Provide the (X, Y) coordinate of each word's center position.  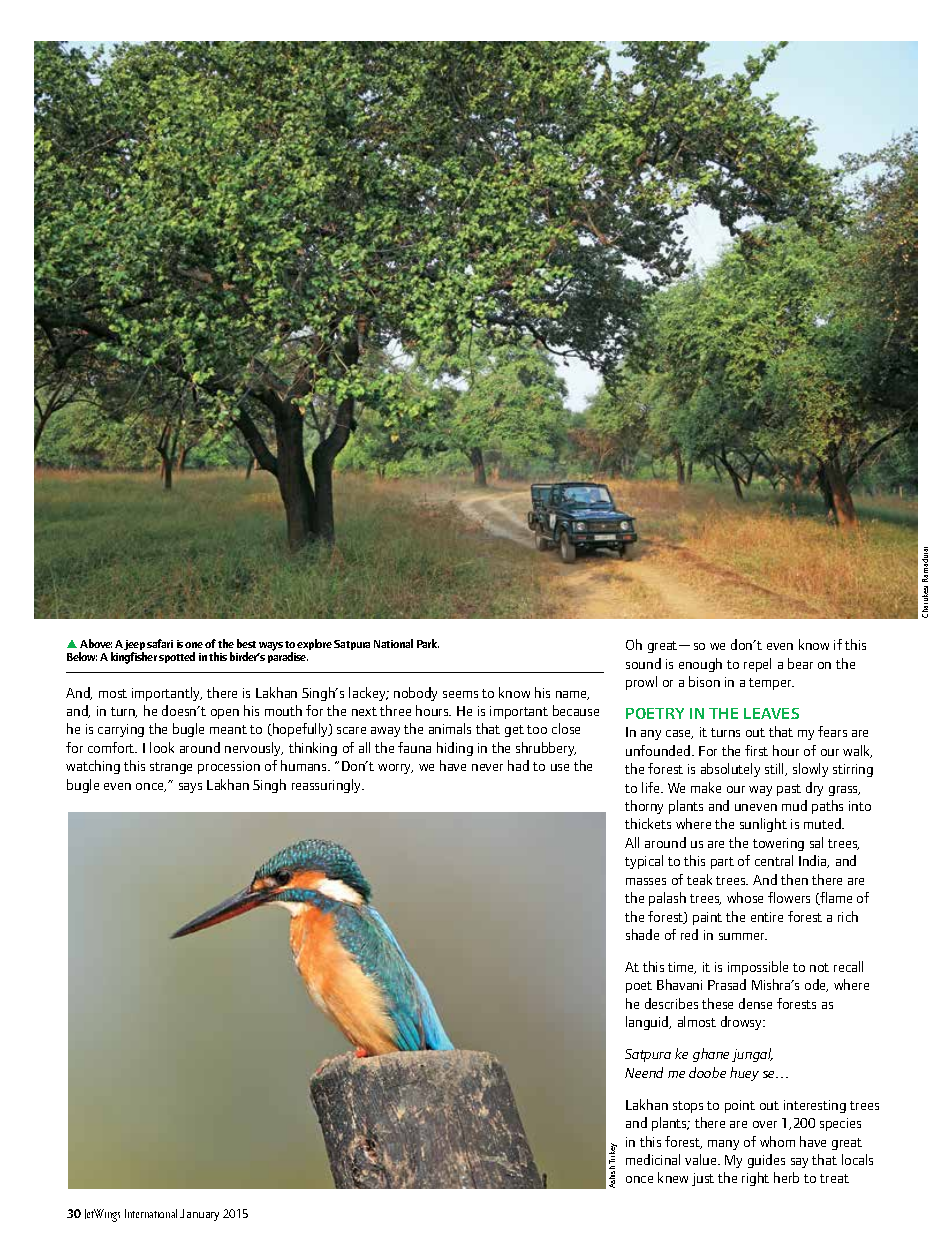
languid (648, 1023)
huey (744, 1074)
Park (428, 643)
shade (642, 934)
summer (743, 936)
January (199, 1215)
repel (757, 665)
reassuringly (328, 786)
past (789, 790)
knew (673, 1177)
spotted (177, 657)
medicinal (653, 1159)
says (190, 788)
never (487, 767)
